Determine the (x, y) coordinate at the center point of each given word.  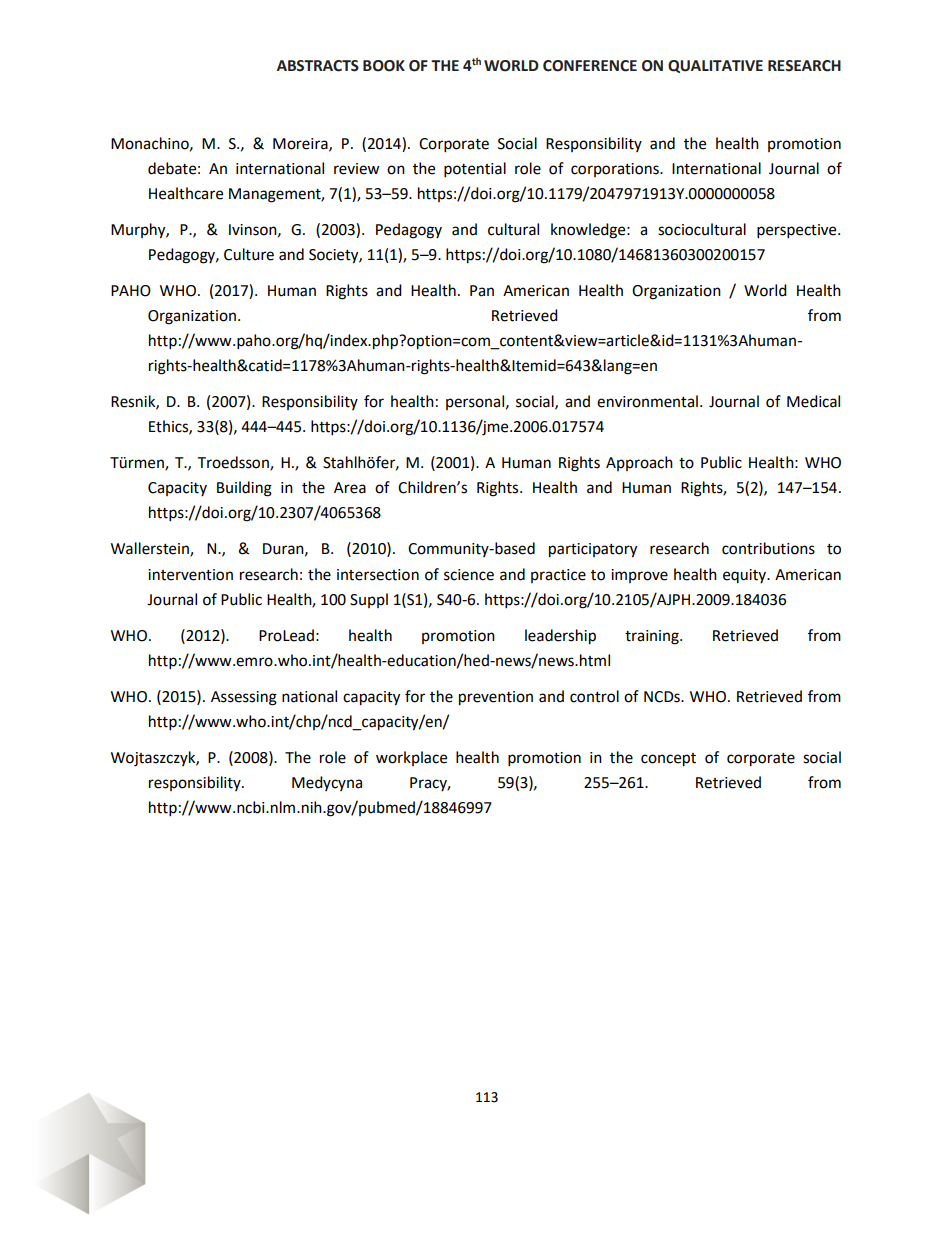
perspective (798, 231)
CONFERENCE (590, 66)
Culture (249, 254)
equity (745, 576)
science (469, 575)
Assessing (244, 698)
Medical (813, 401)
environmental (647, 401)
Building (244, 489)
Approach (639, 463)
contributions (768, 548)
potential (475, 170)
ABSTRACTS (318, 66)
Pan (482, 291)
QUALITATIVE (715, 66)
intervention (190, 575)
